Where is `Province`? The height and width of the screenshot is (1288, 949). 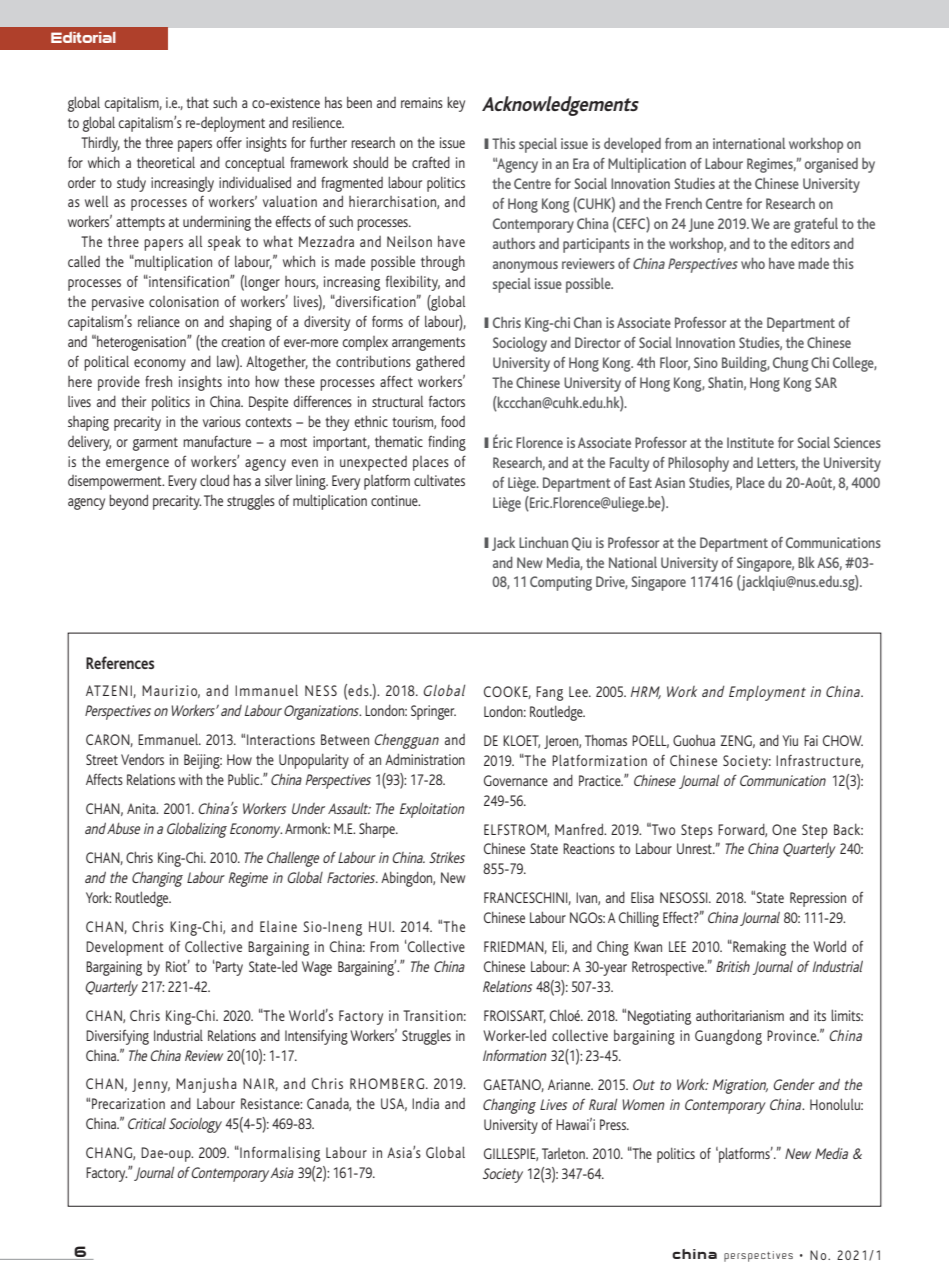 Province is located at coordinates (793, 1035).
